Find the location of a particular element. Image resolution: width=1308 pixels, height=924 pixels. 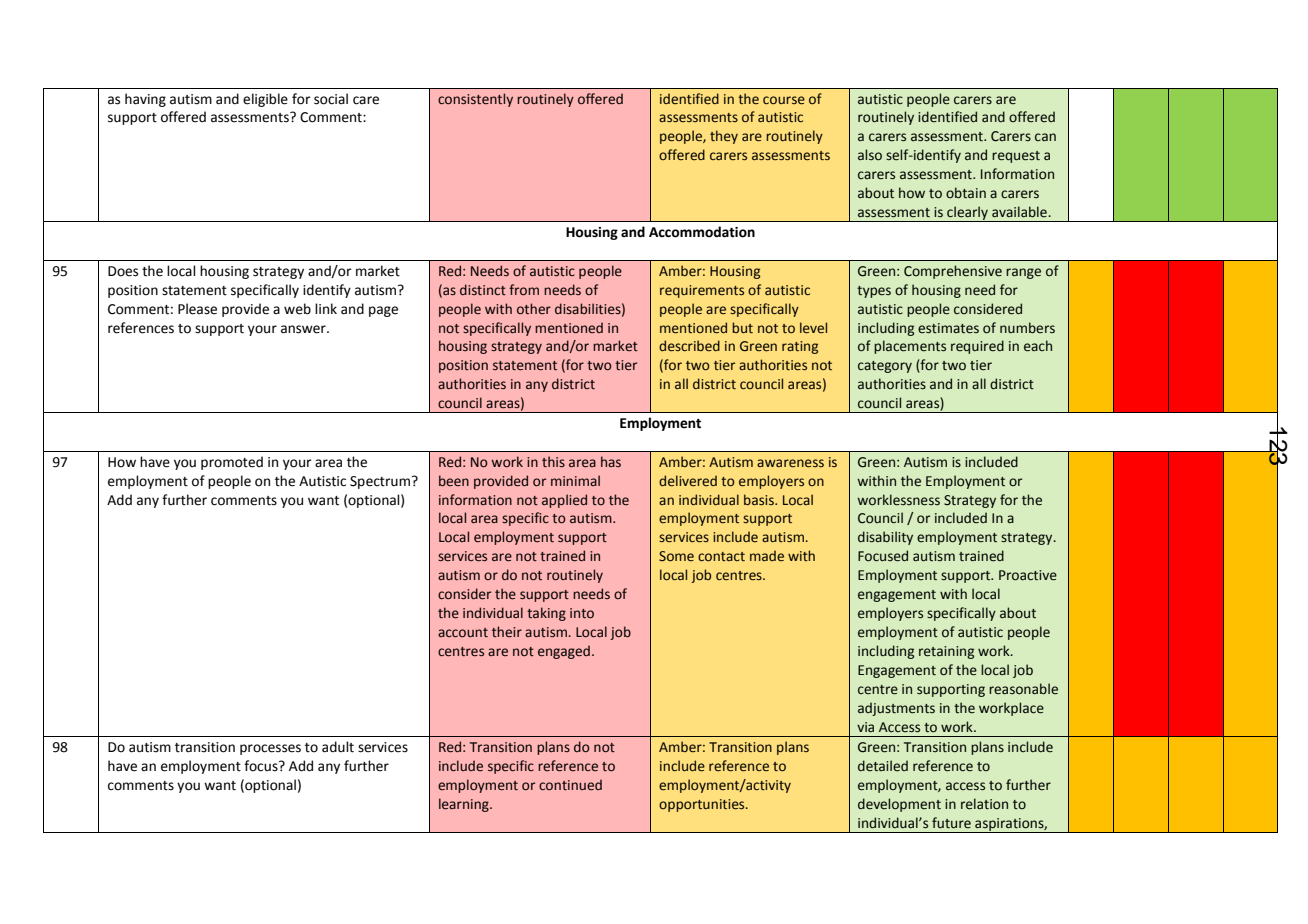

awareness is located at coordinates (790, 463).
